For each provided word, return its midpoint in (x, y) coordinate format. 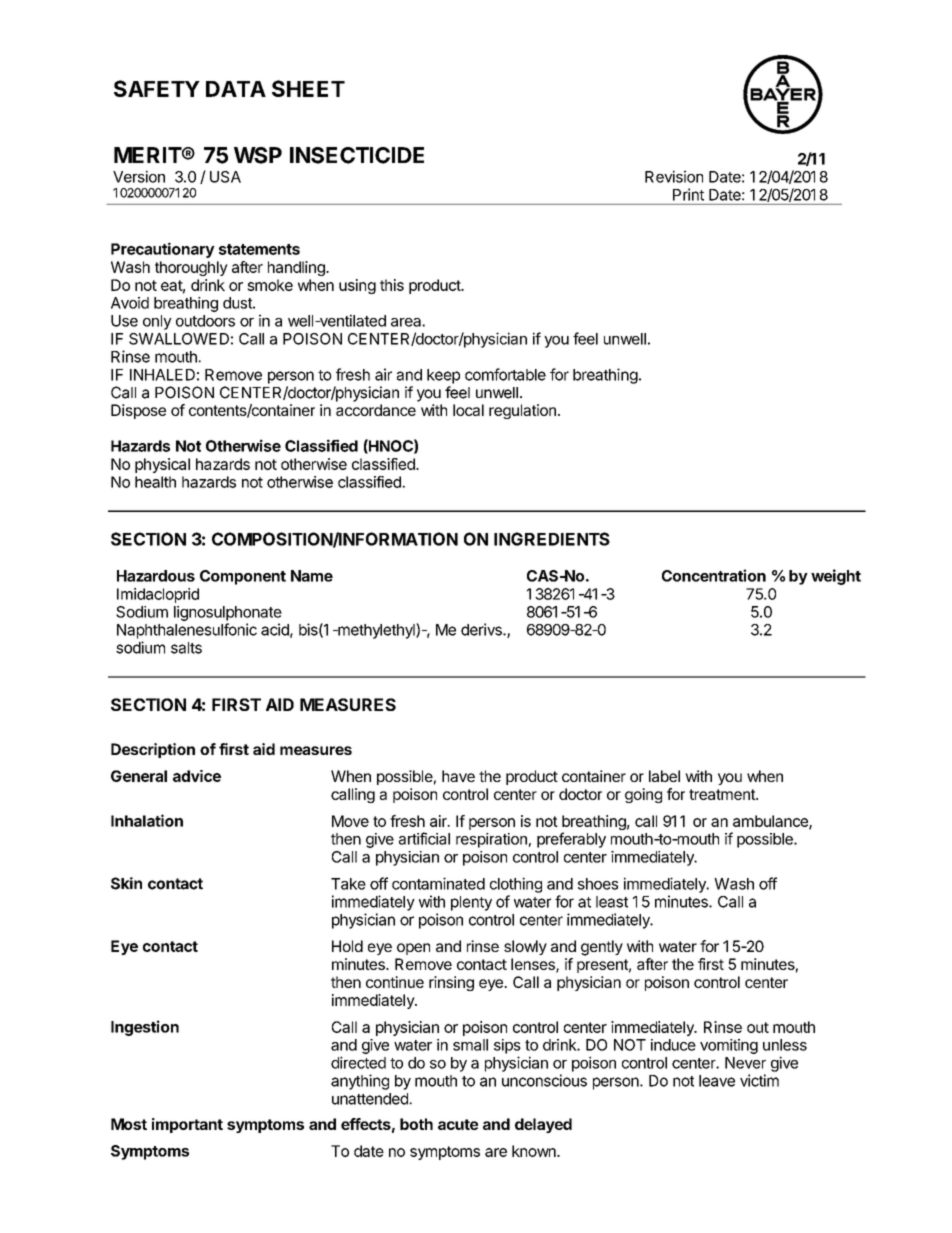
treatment (723, 794)
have (458, 776)
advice (197, 776)
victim (759, 1080)
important (187, 1125)
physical (162, 465)
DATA (236, 89)
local (468, 410)
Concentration (714, 575)
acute (458, 1124)
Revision (674, 176)
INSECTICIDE (357, 155)
